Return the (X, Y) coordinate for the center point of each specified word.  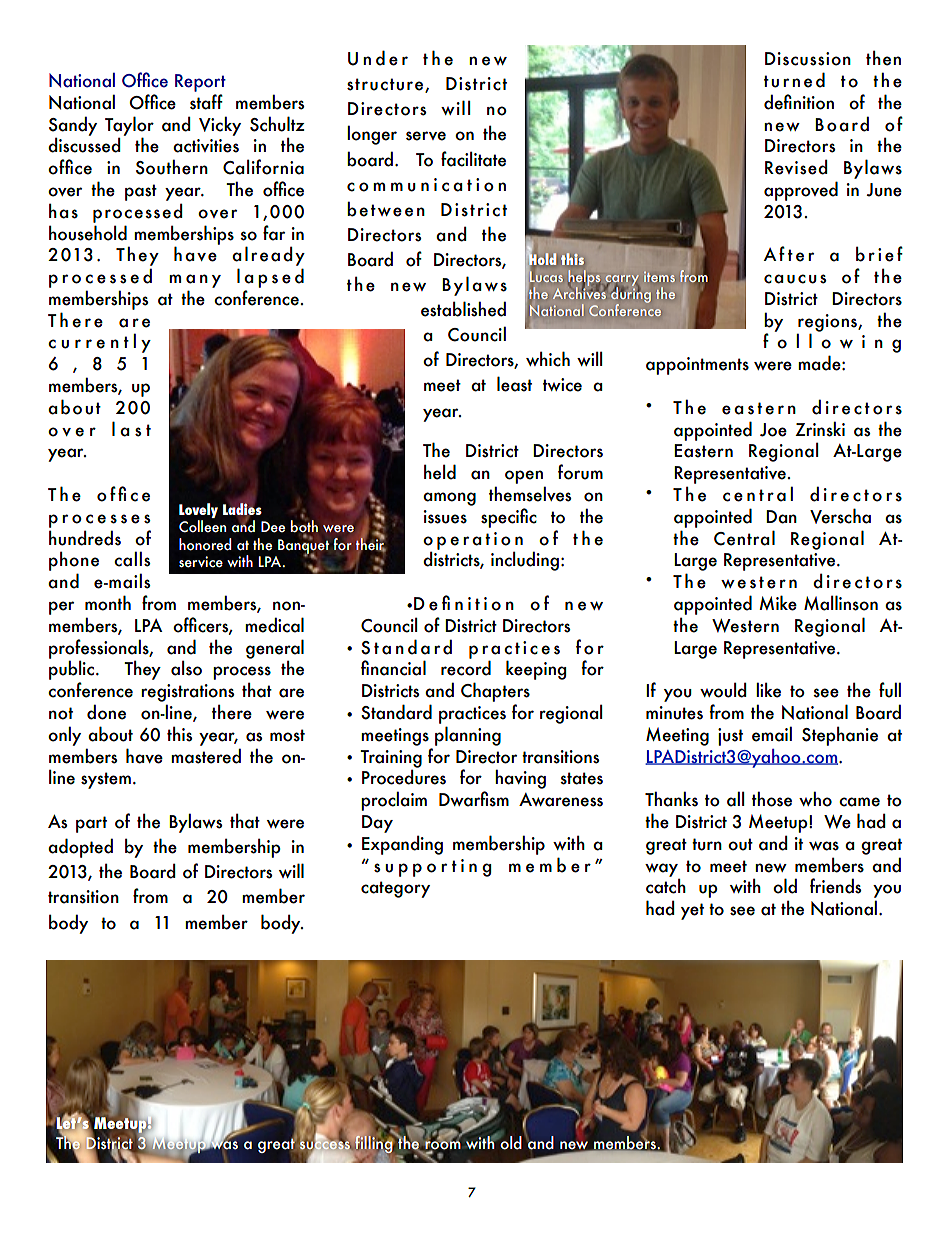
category (395, 889)
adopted (80, 848)
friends (836, 886)
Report (200, 83)
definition (799, 102)
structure (385, 84)
